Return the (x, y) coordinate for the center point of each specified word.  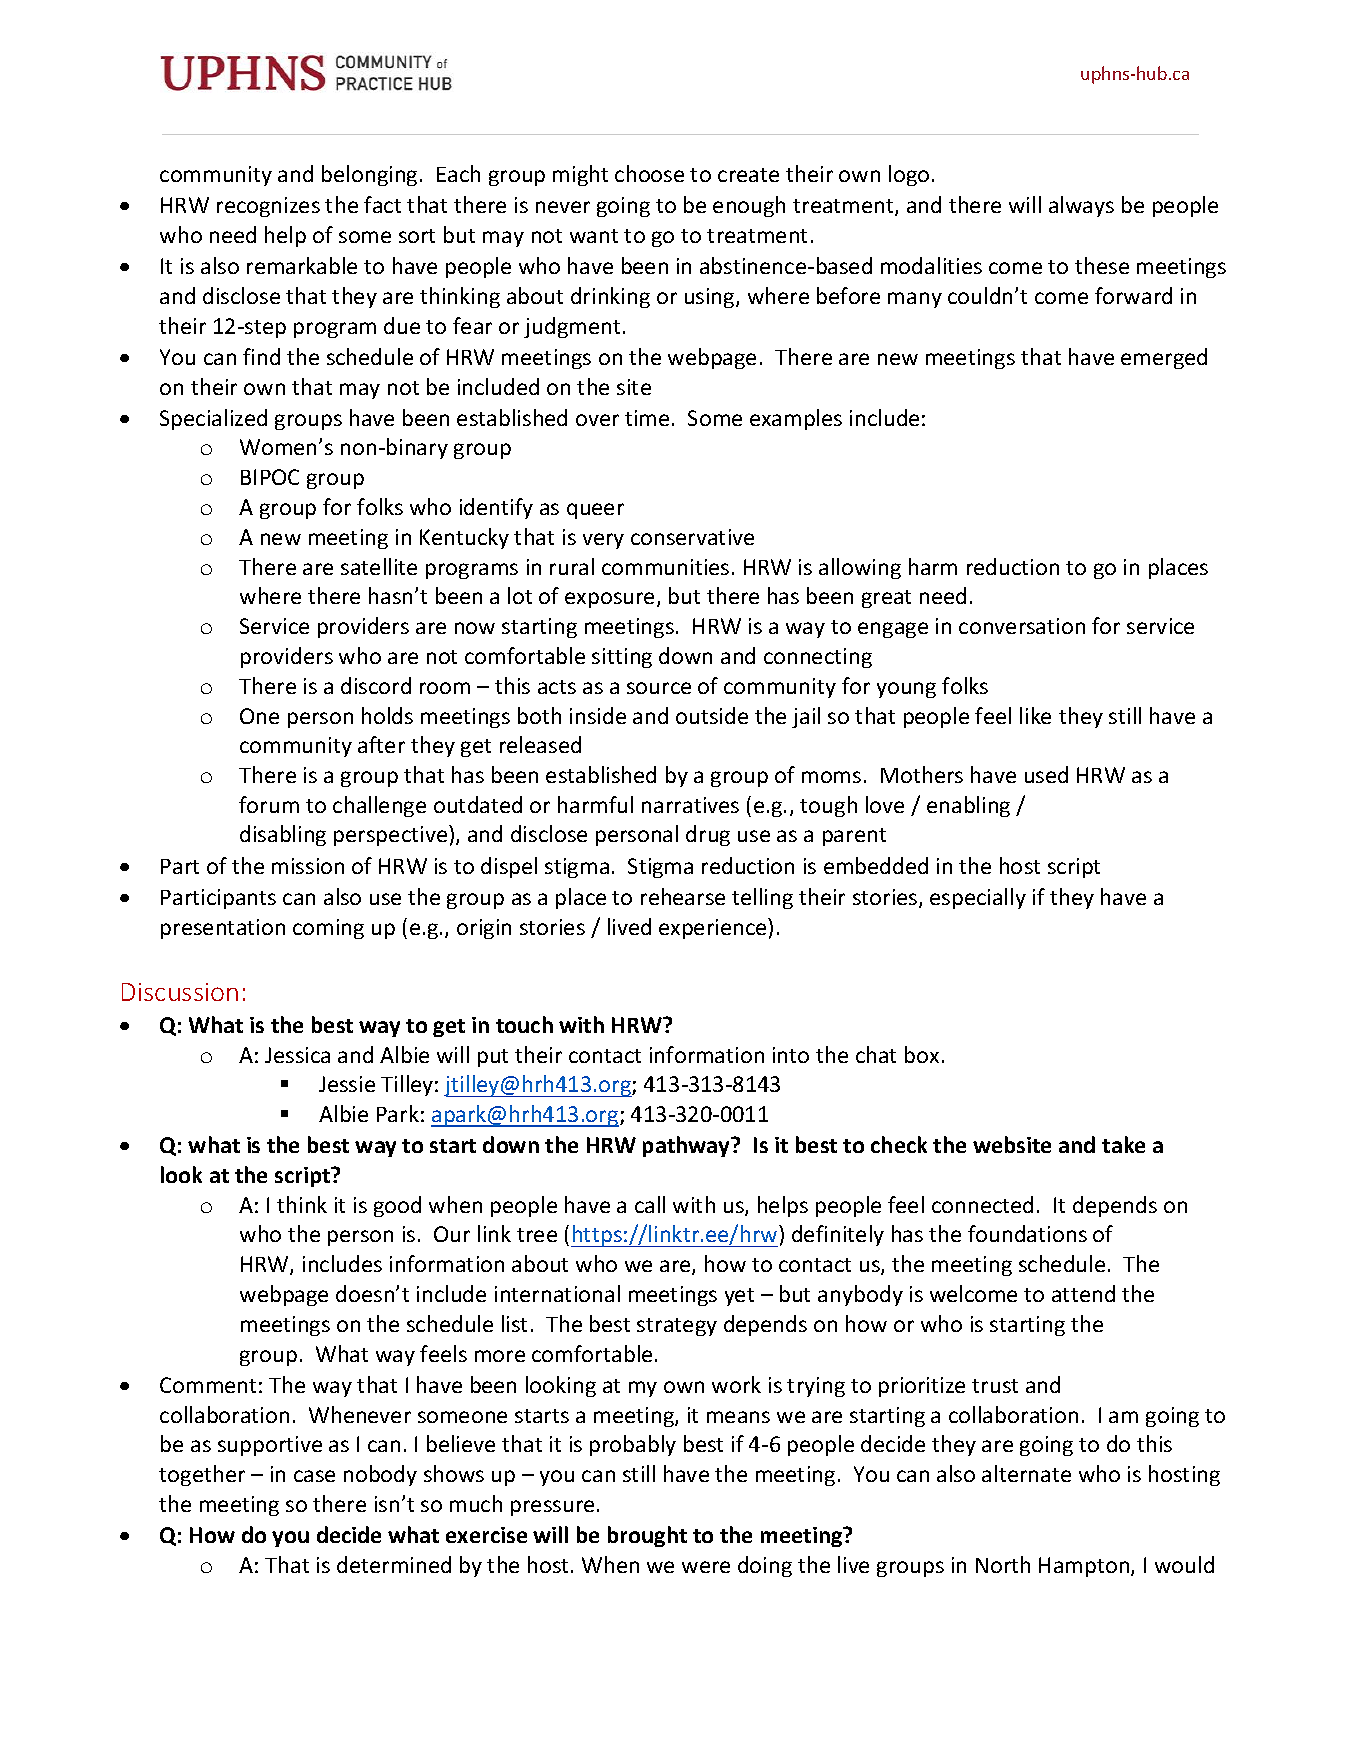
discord (376, 685)
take (1123, 1144)
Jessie (347, 1084)
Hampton (1085, 1567)
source (659, 688)
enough (749, 206)
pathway (687, 1146)
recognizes (268, 207)
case (314, 1476)
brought (647, 1536)
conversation (1022, 626)
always (1081, 206)
